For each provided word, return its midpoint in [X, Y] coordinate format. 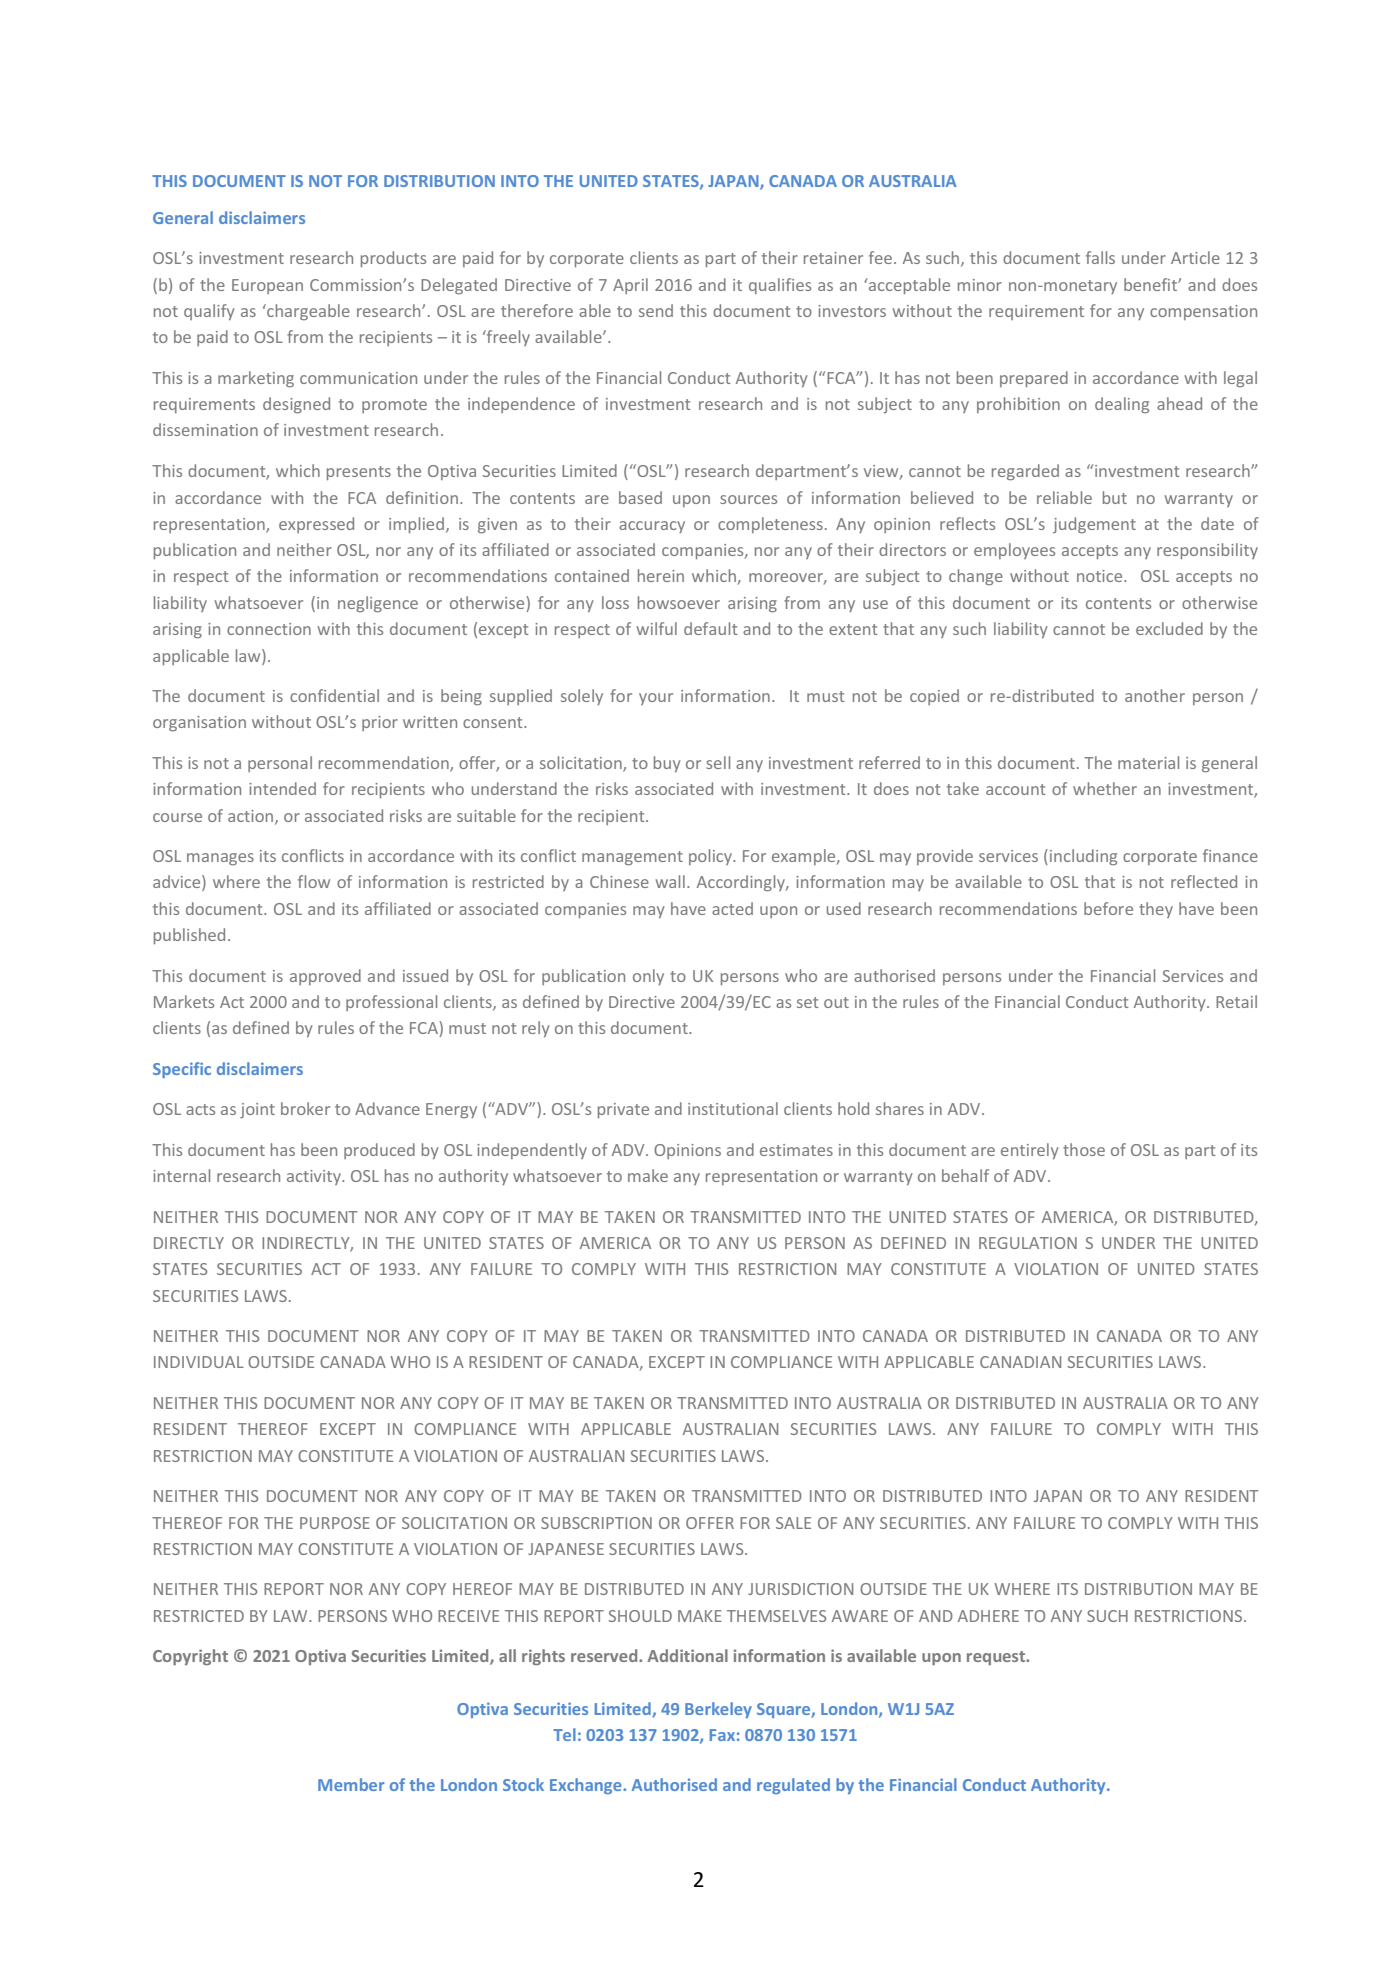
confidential [334, 695]
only [648, 977]
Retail [1236, 1001]
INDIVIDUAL [199, 1362]
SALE [793, 1523]
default [710, 628]
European [267, 286]
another [1155, 695]
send [656, 310]
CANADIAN [1020, 1362]
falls [1100, 257]
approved [325, 977]
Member [351, 1784]
